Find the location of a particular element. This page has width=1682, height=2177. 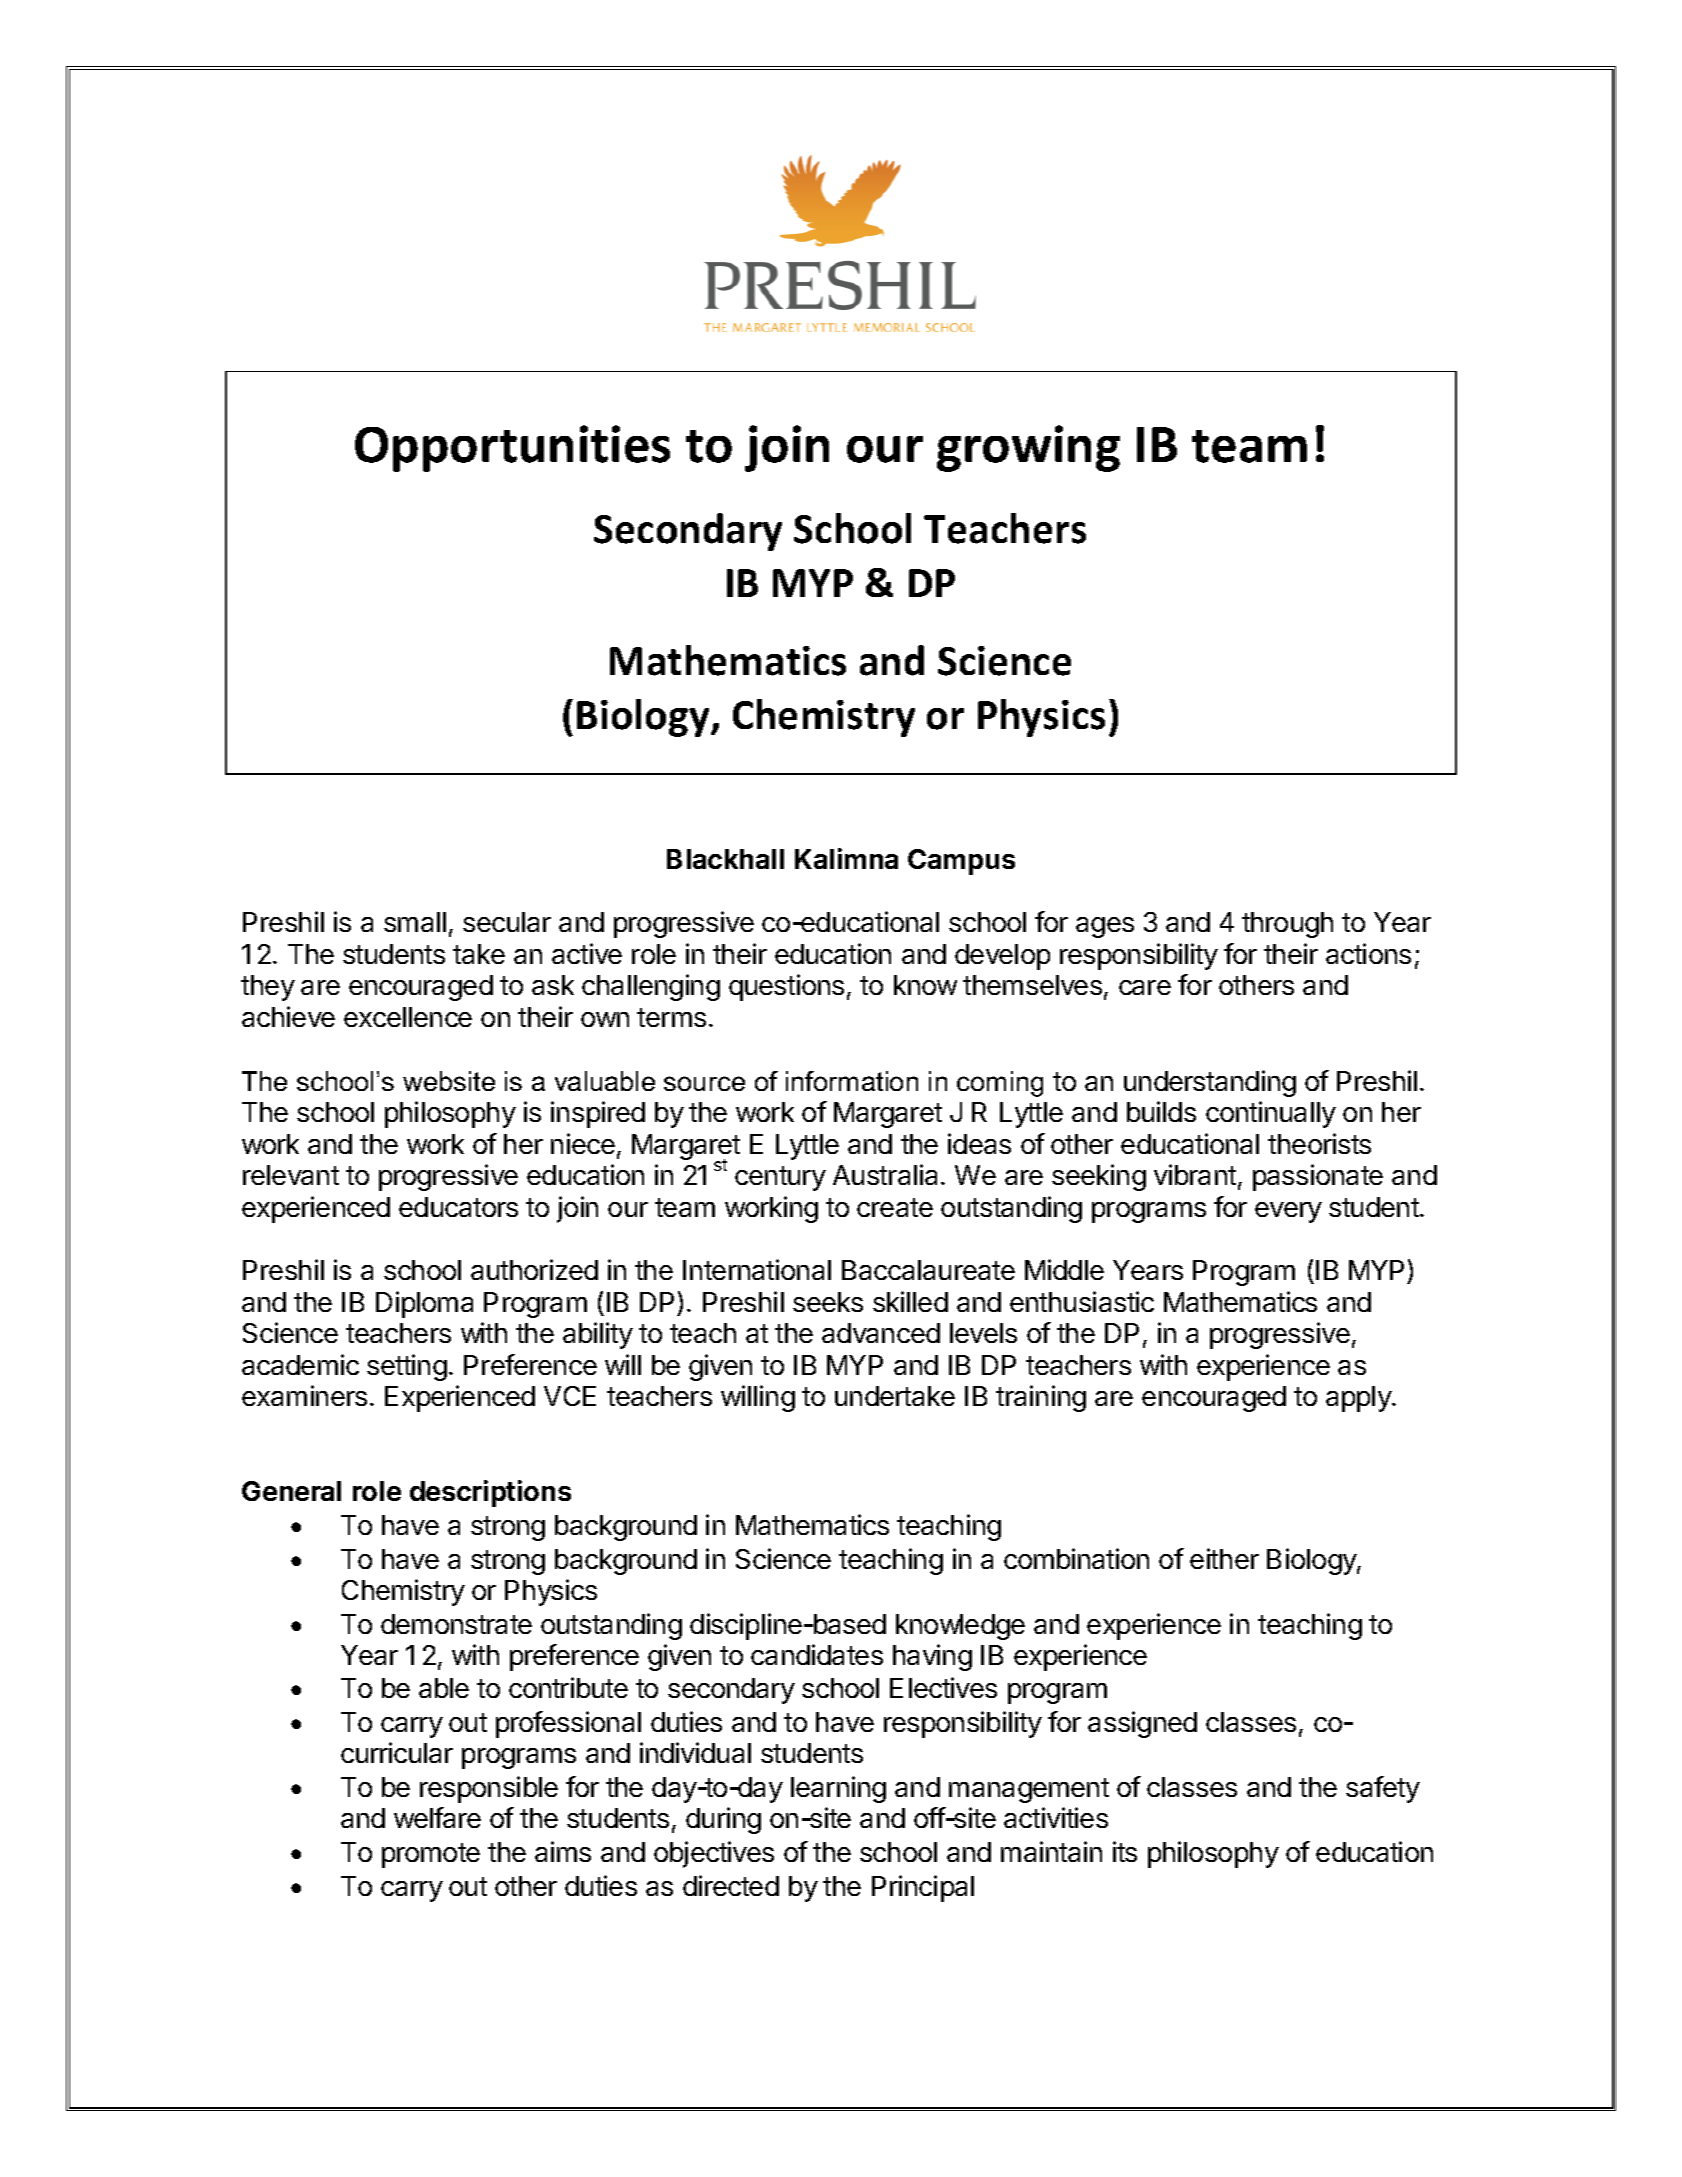

setting is located at coordinates (407, 1367).
